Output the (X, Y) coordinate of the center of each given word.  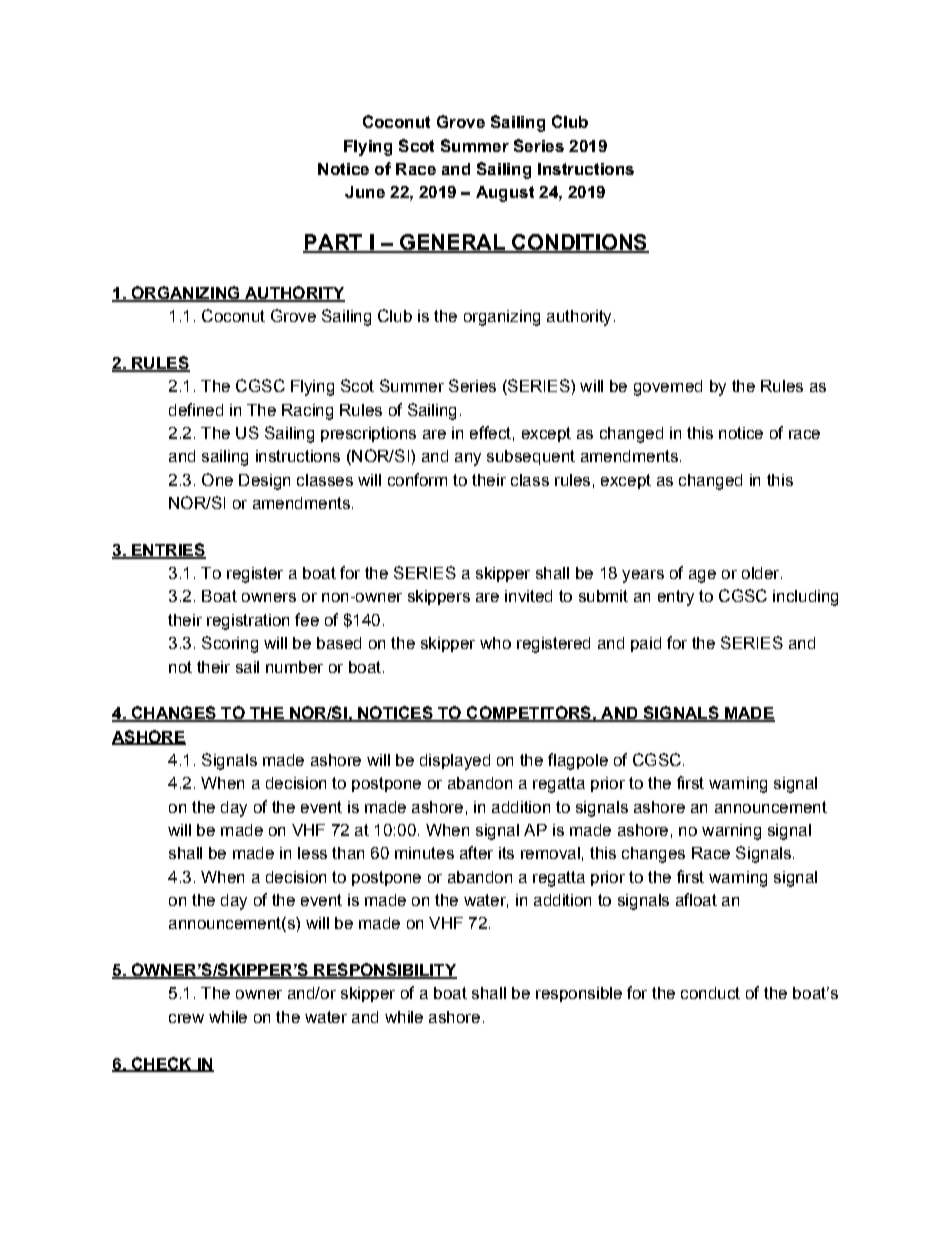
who (495, 643)
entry (676, 598)
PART (334, 243)
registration (248, 622)
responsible (579, 994)
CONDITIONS (579, 243)
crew (186, 1018)
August (505, 194)
